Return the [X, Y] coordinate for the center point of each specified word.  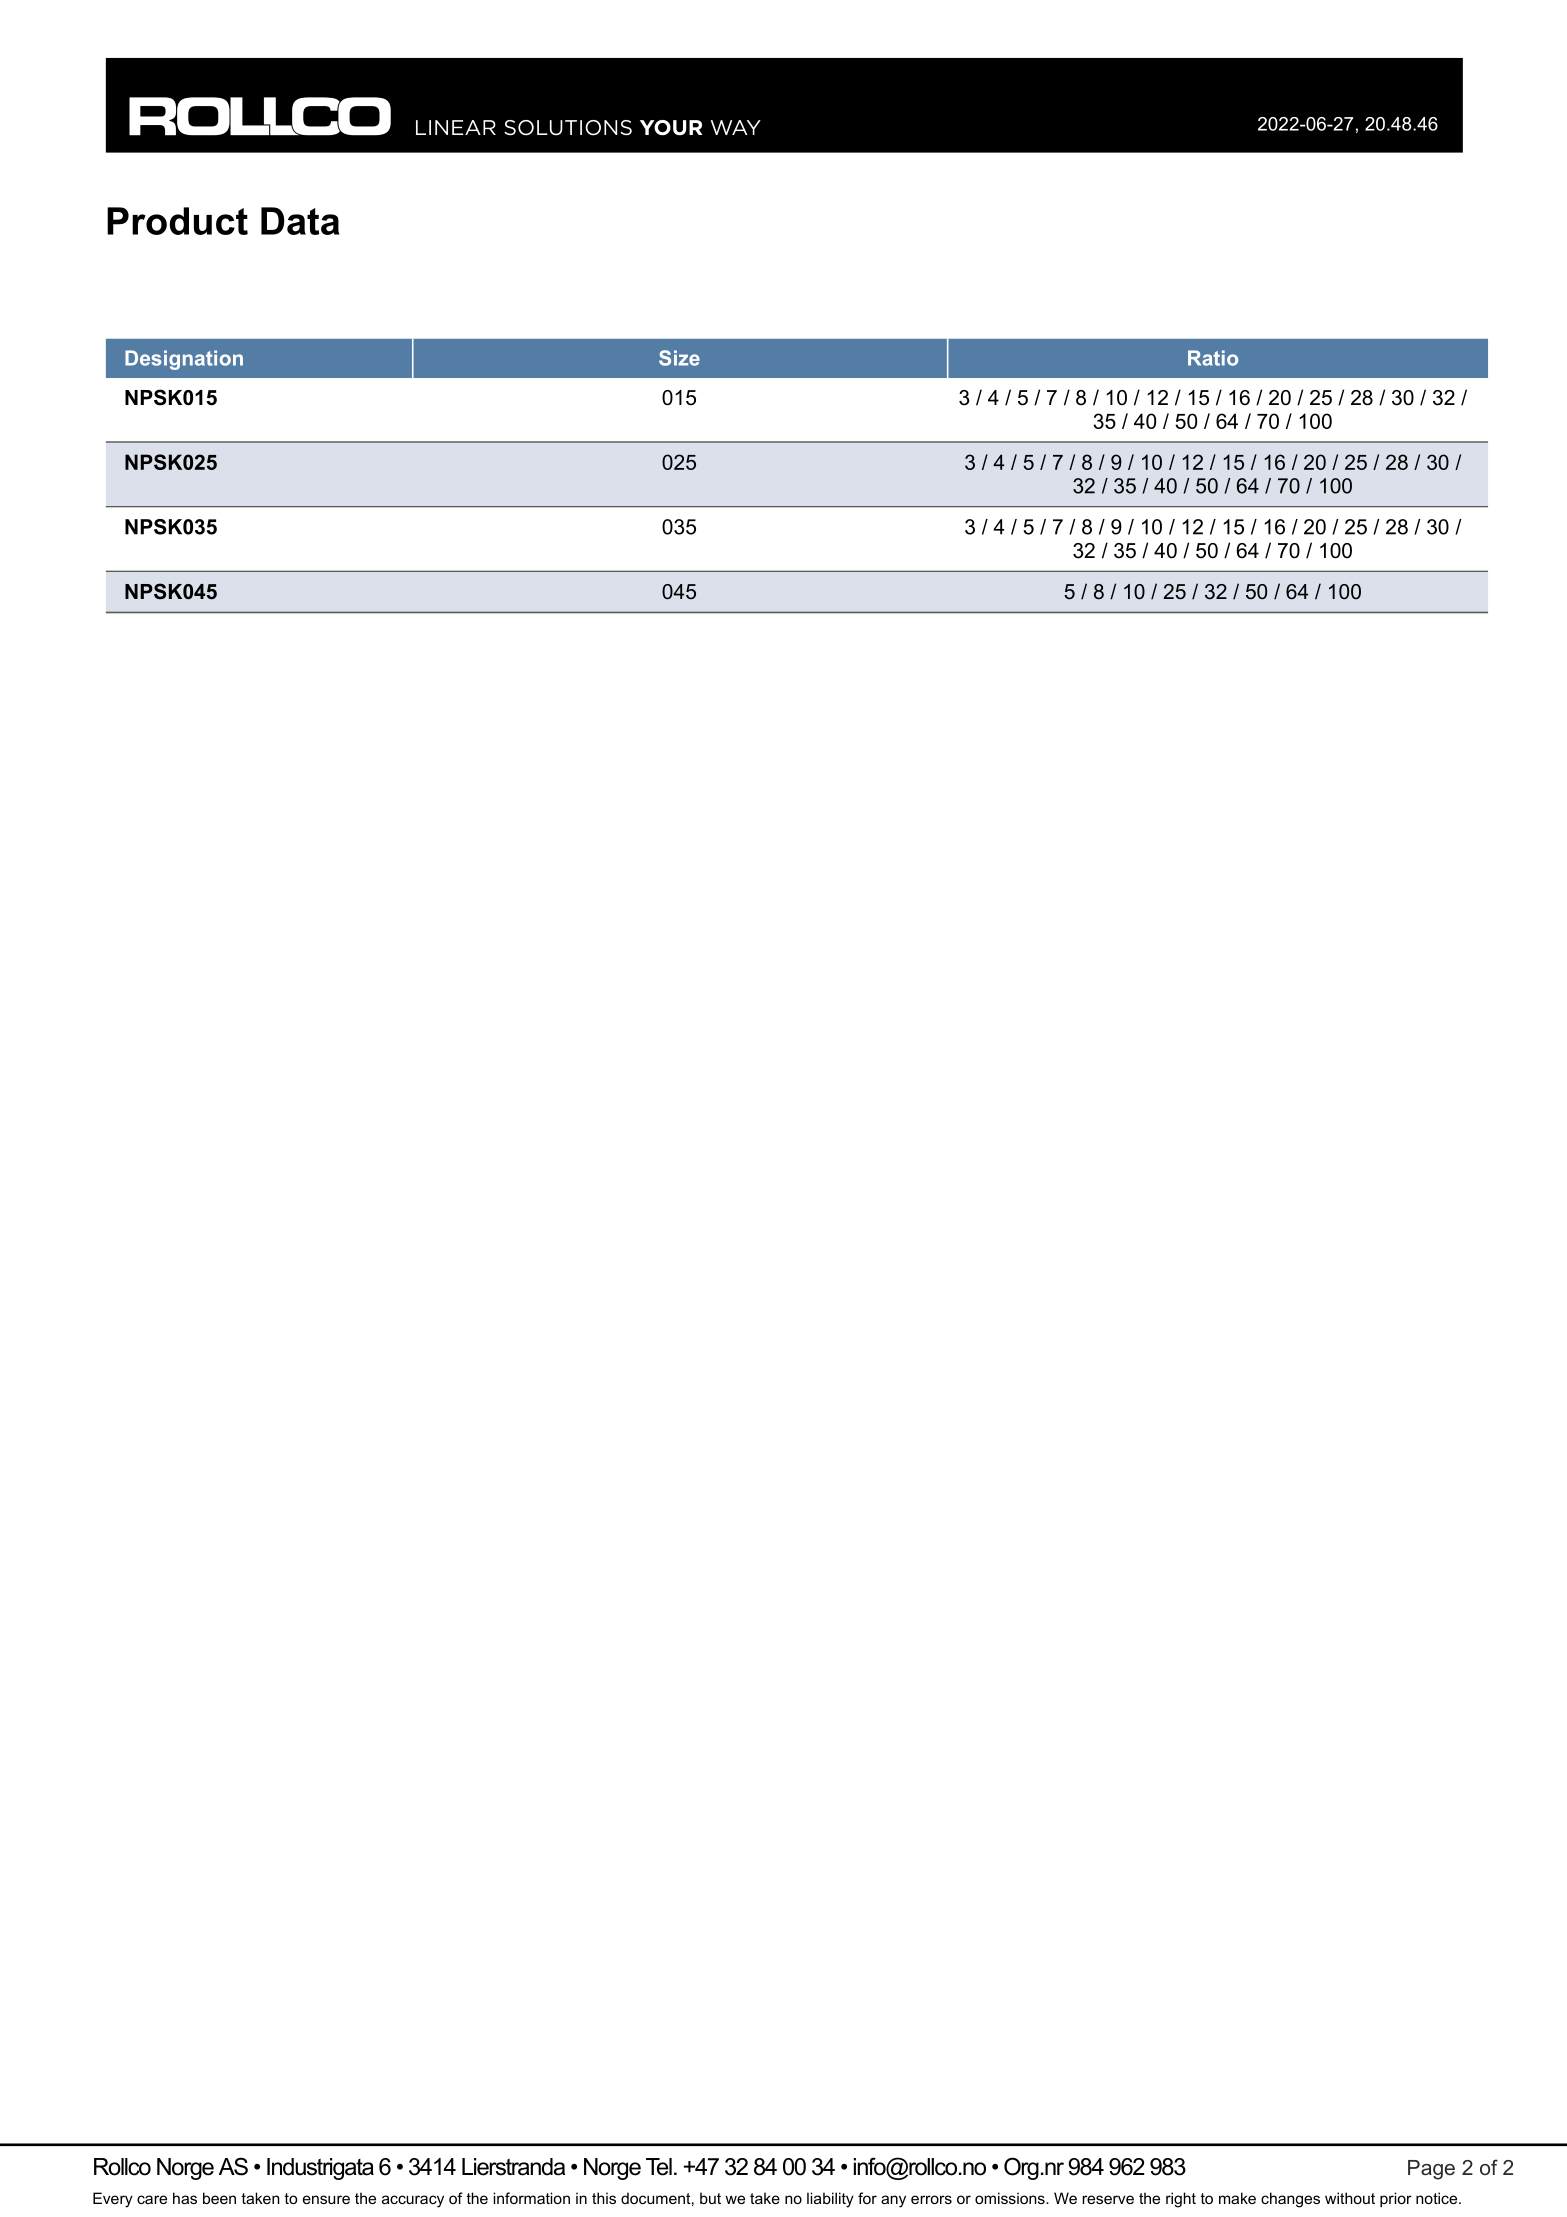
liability [830, 2200]
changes [1290, 2200]
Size [679, 358]
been [219, 2198]
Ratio [1213, 358]
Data [300, 221]
